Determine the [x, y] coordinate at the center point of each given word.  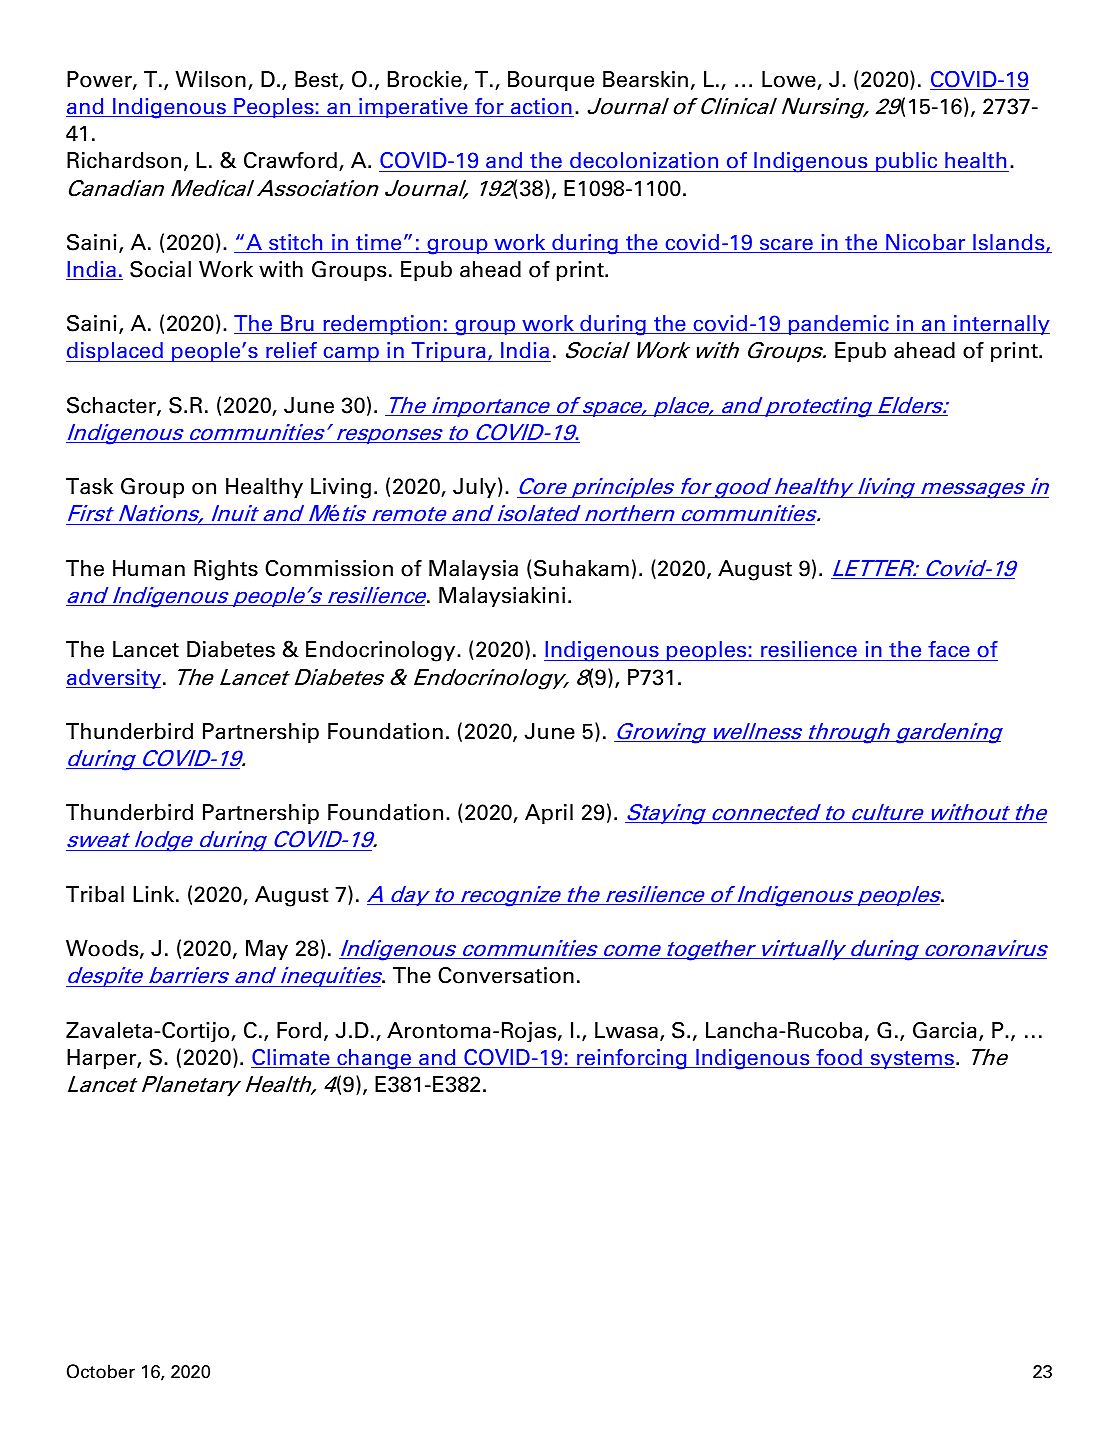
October [101, 1371]
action [541, 107]
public [907, 162]
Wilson [211, 79]
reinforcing [632, 1059]
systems [911, 1060]
